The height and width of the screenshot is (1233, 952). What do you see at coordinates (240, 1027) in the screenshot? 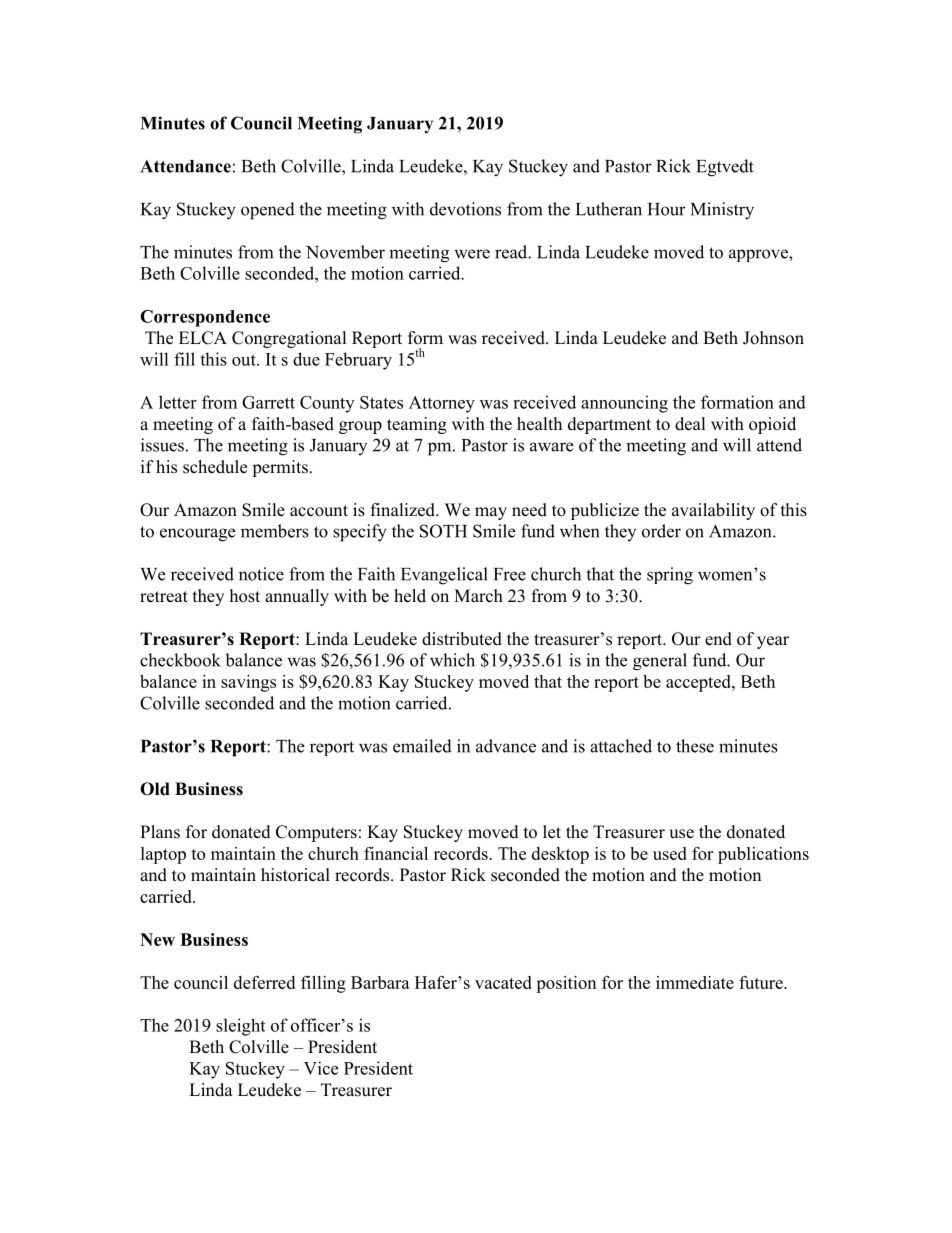
I see `sleight` at bounding box center [240, 1027].
